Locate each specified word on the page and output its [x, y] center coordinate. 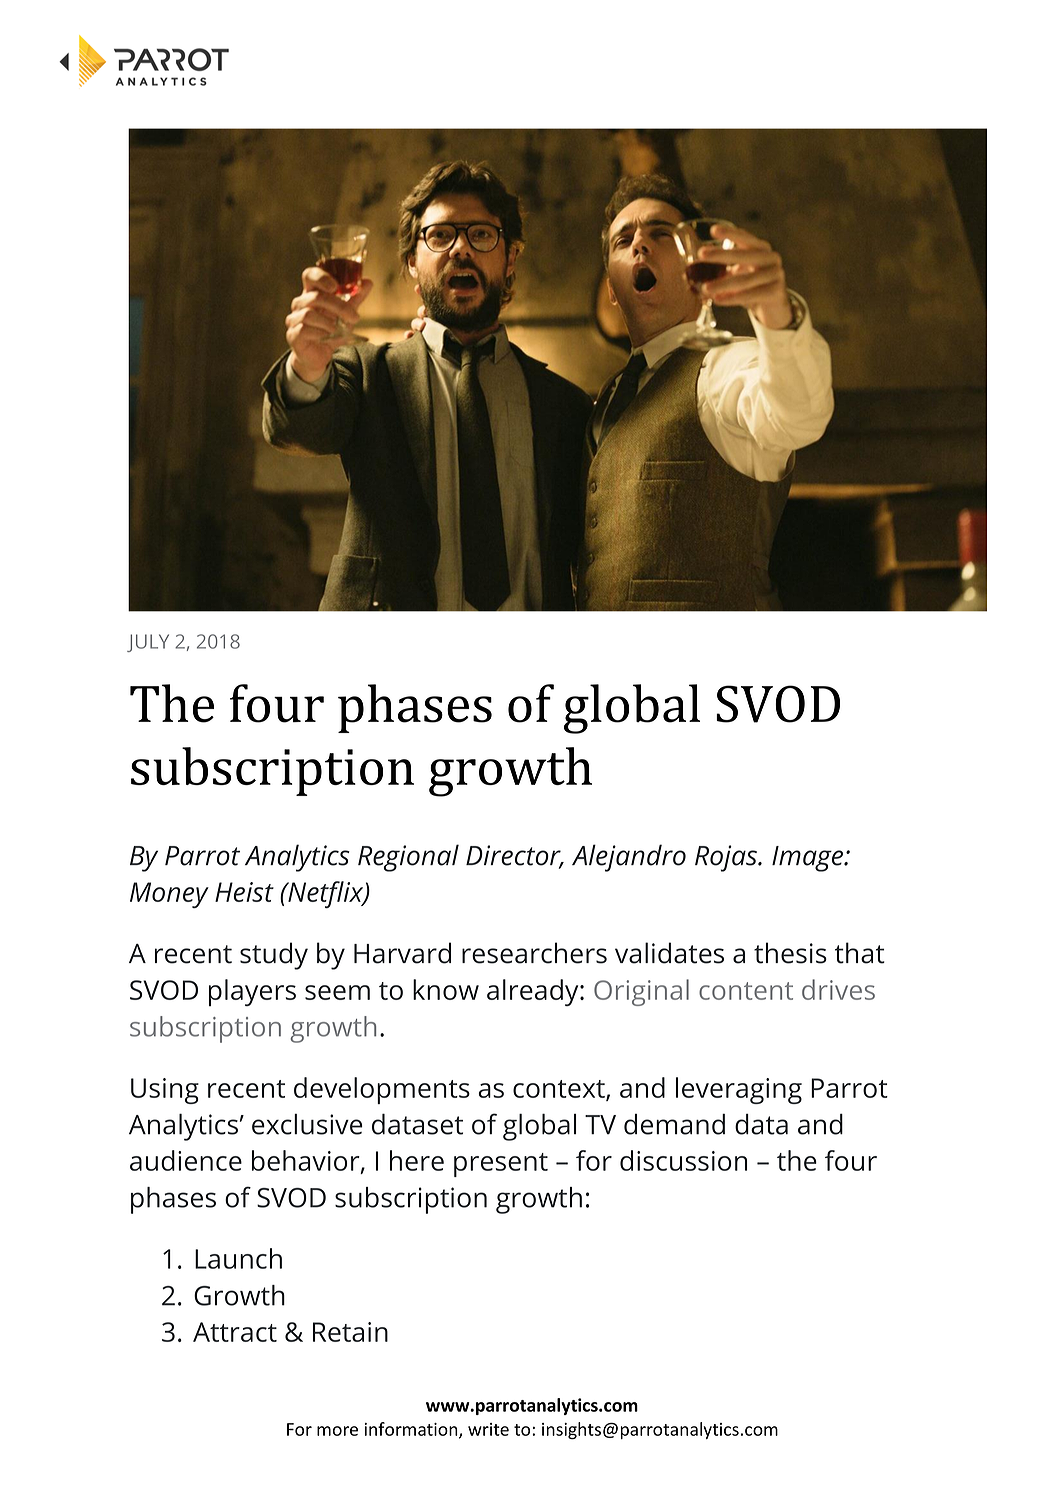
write [488, 1429]
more [337, 1431]
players [252, 992]
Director [514, 856]
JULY [148, 643]
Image [809, 859]
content [746, 991]
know [446, 989]
